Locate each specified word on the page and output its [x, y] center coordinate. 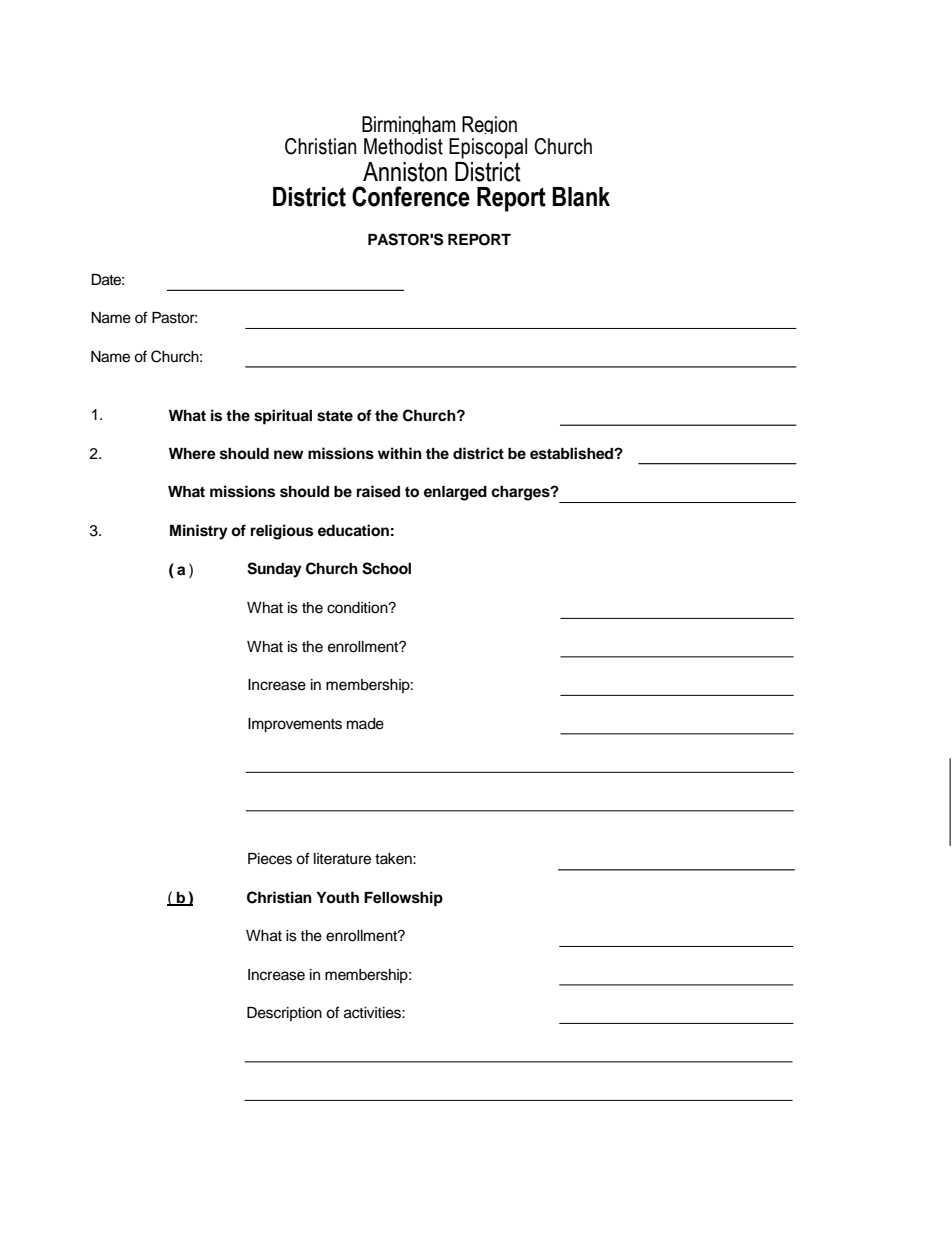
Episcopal [488, 148]
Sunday [274, 570]
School [386, 568]
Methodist [403, 146]
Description [284, 1014]
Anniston [405, 172]
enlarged [455, 493]
